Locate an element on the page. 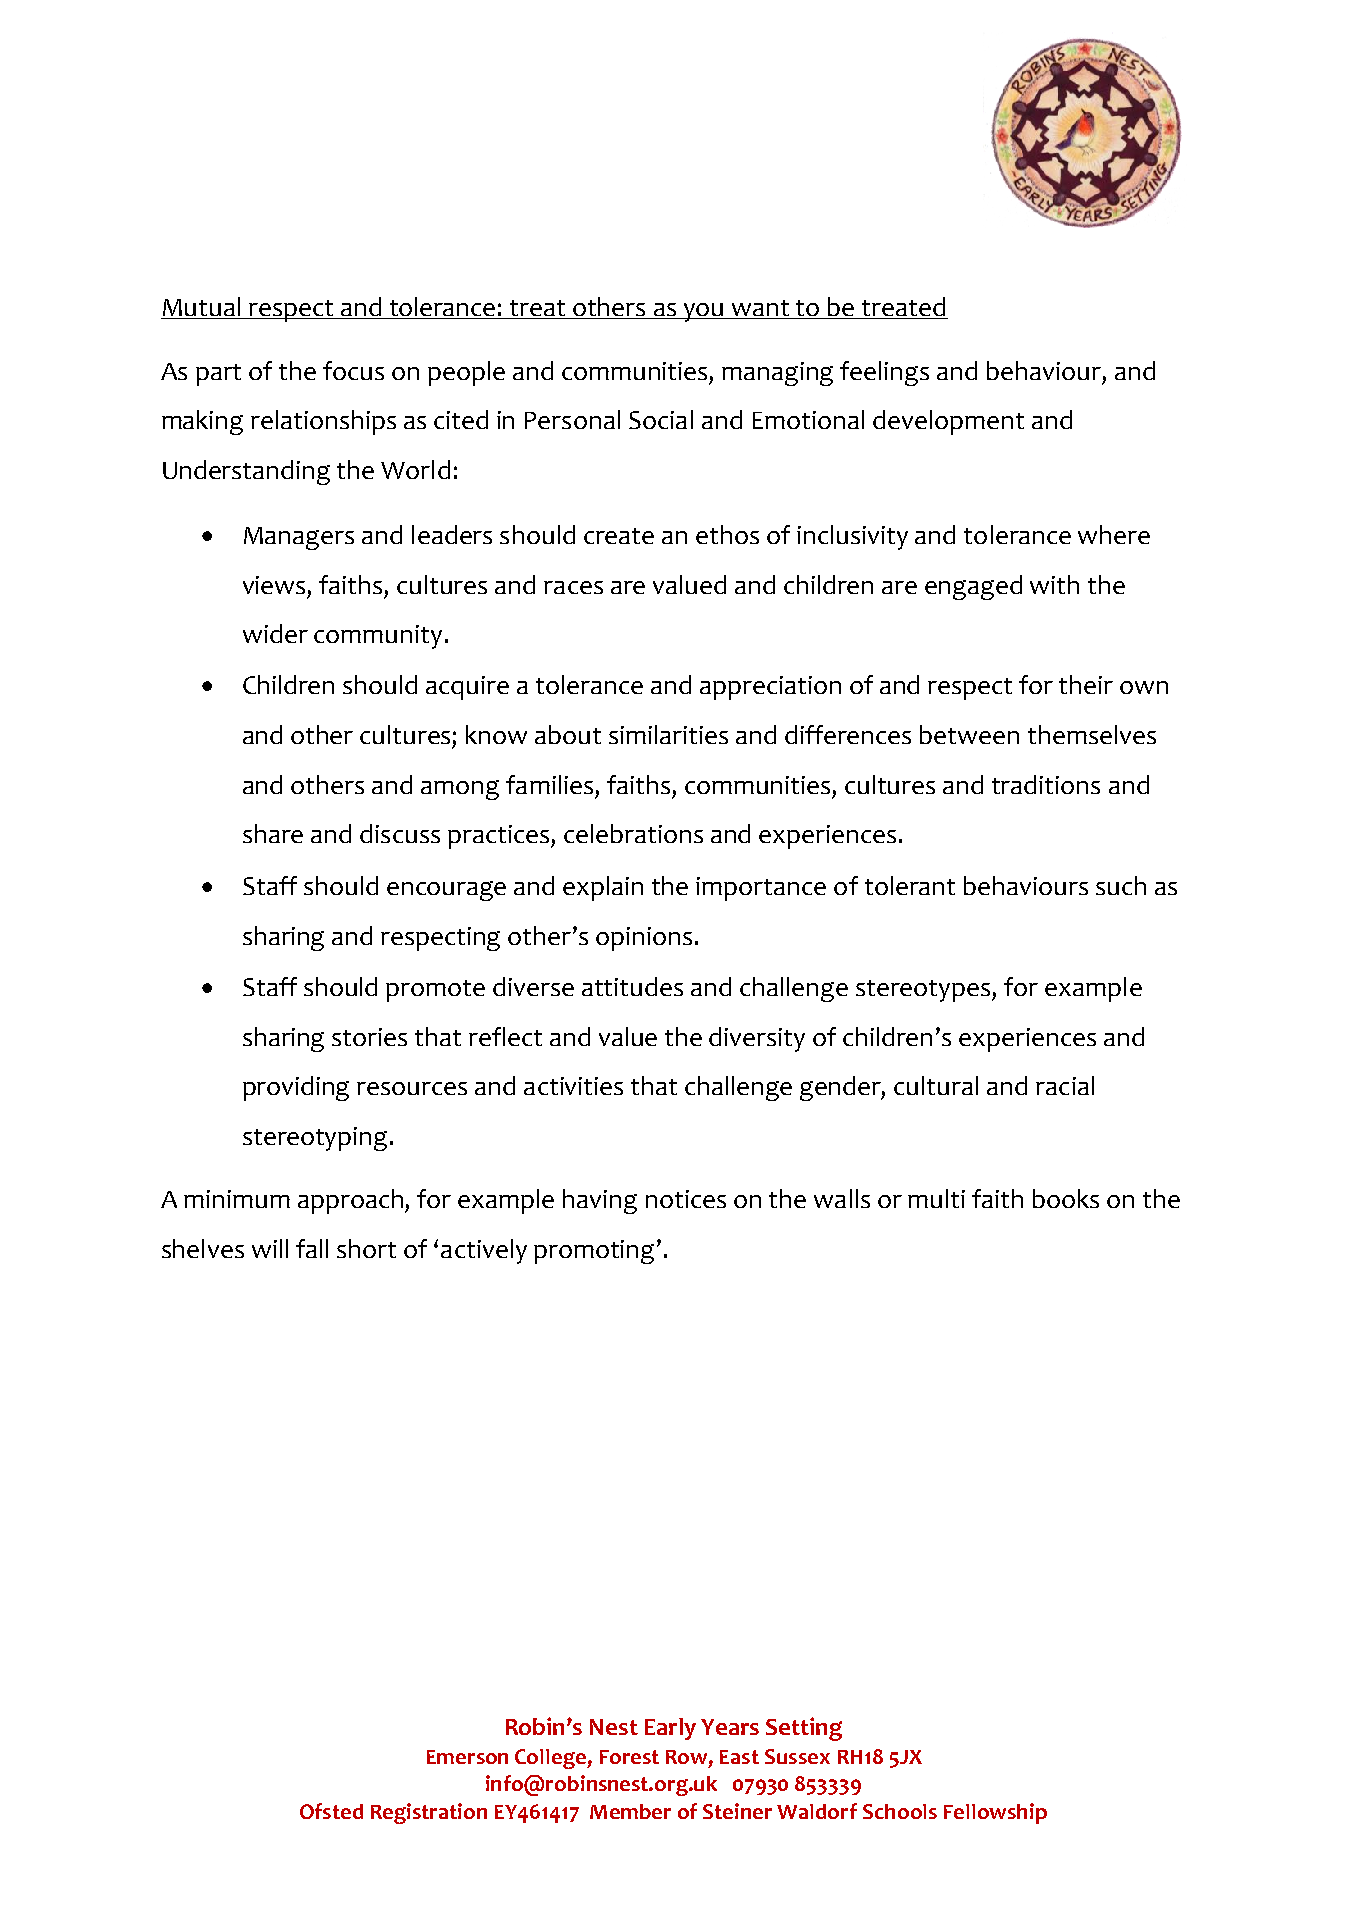  books is located at coordinates (1066, 1198).
